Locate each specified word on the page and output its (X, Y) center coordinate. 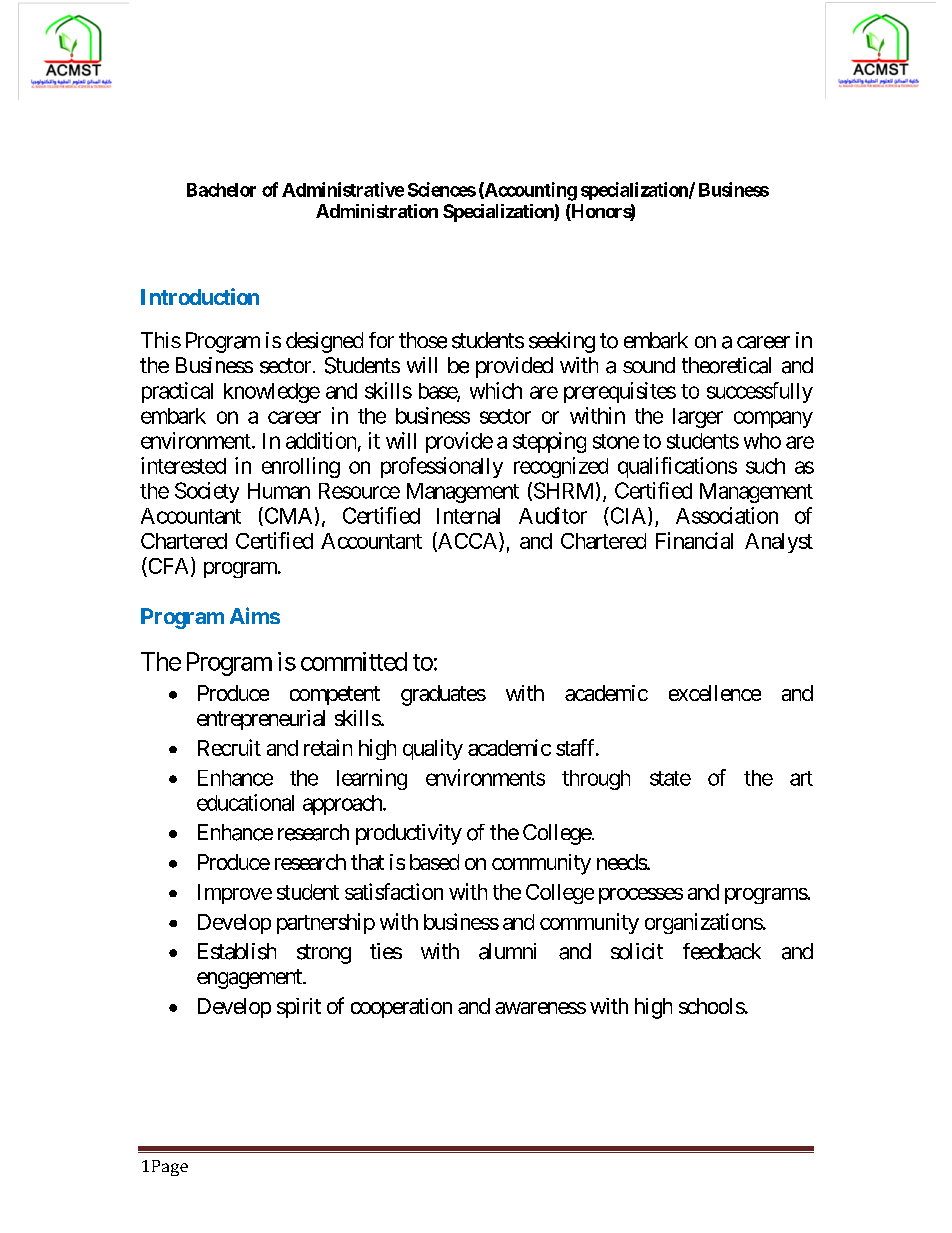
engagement (250, 979)
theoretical (726, 365)
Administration (377, 211)
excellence (715, 693)
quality (433, 749)
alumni (507, 951)
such (765, 466)
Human (279, 491)
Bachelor (221, 190)
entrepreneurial (261, 720)
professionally (442, 467)
